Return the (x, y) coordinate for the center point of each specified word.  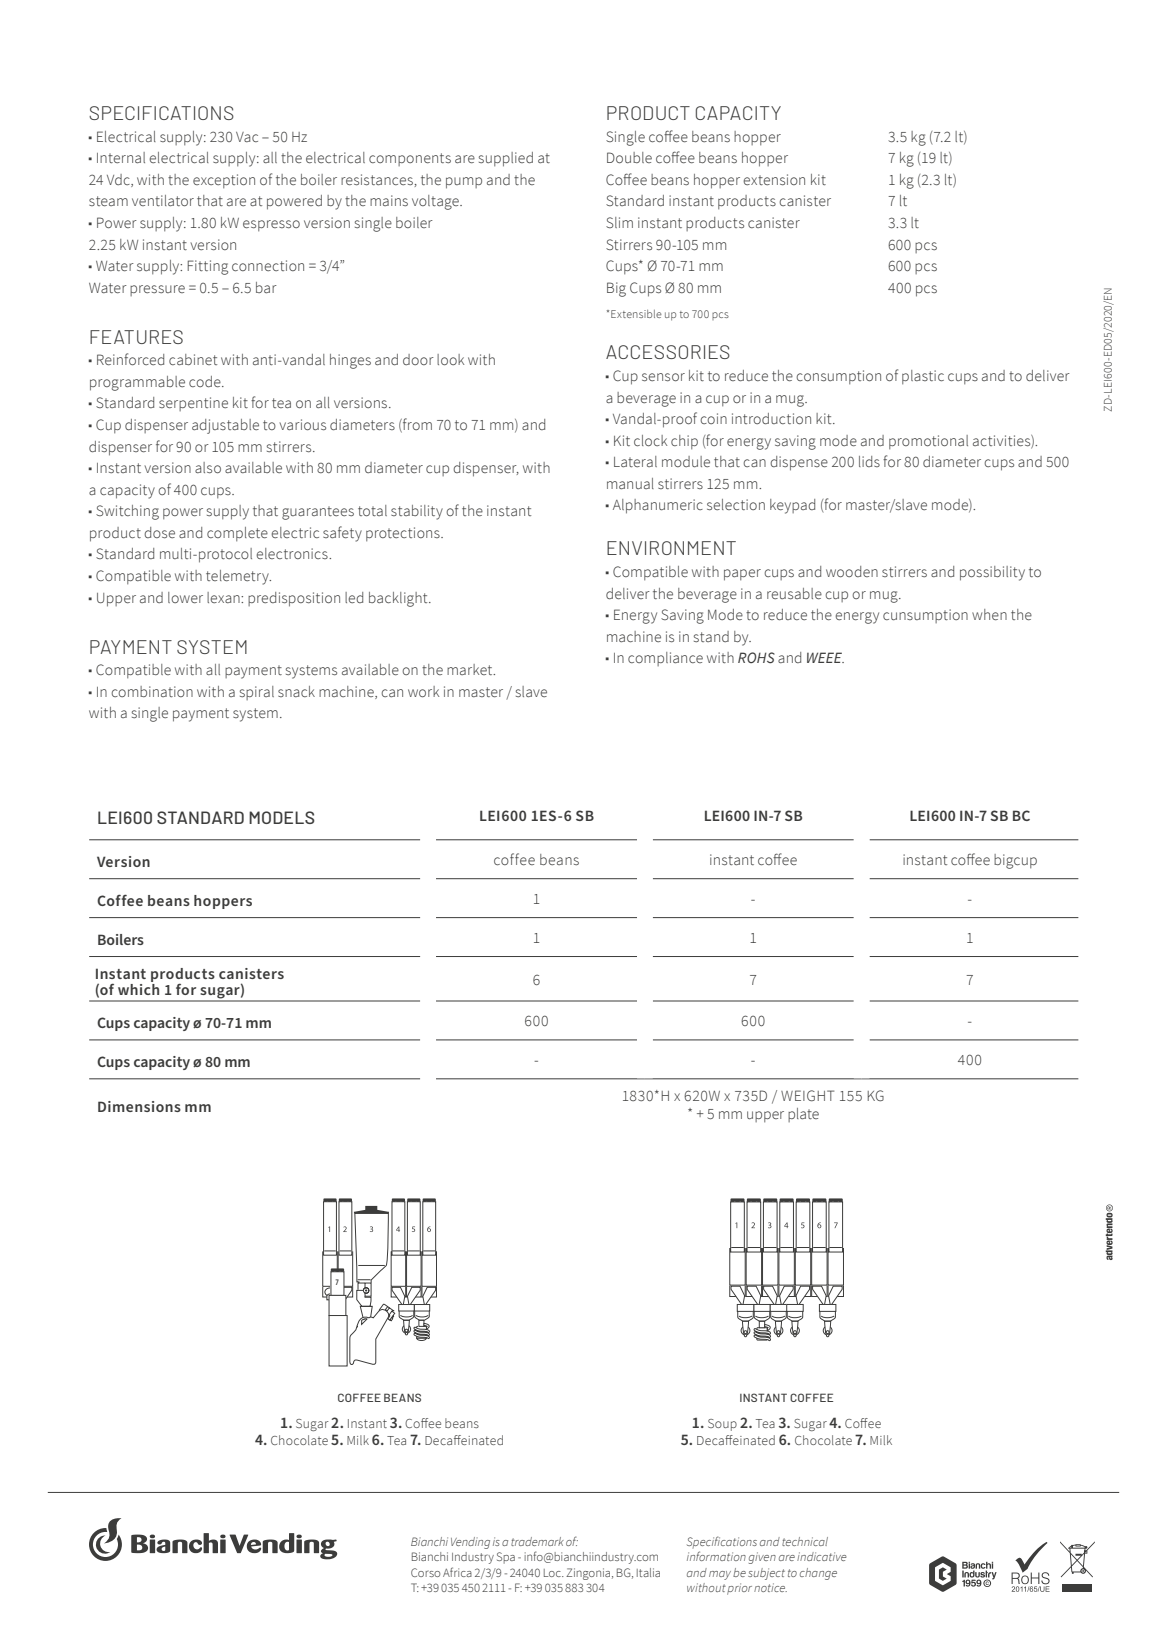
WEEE (825, 657)
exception (224, 181)
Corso (425, 1572)
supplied (506, 159)
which (138, 988)
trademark (537, 1541)
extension (774, 179)
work (423, 691)
